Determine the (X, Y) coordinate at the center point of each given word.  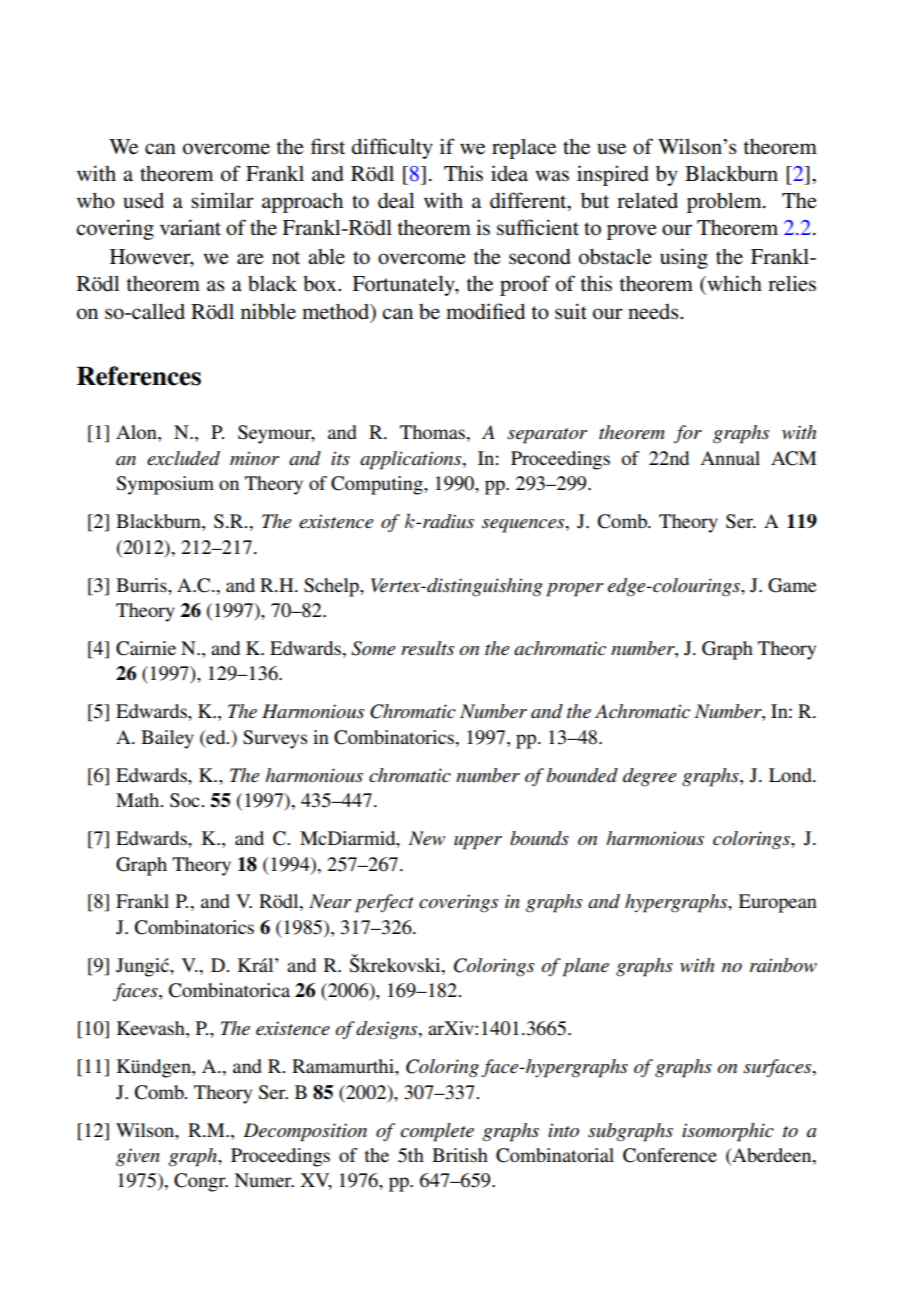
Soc (186, 800)
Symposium (165, 485)
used (143, 201)
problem (725, 203)
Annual (730, 458)
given (138, 1157)
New (427, 838)
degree (649, 777)
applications (412, 460)
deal (396, 201)
